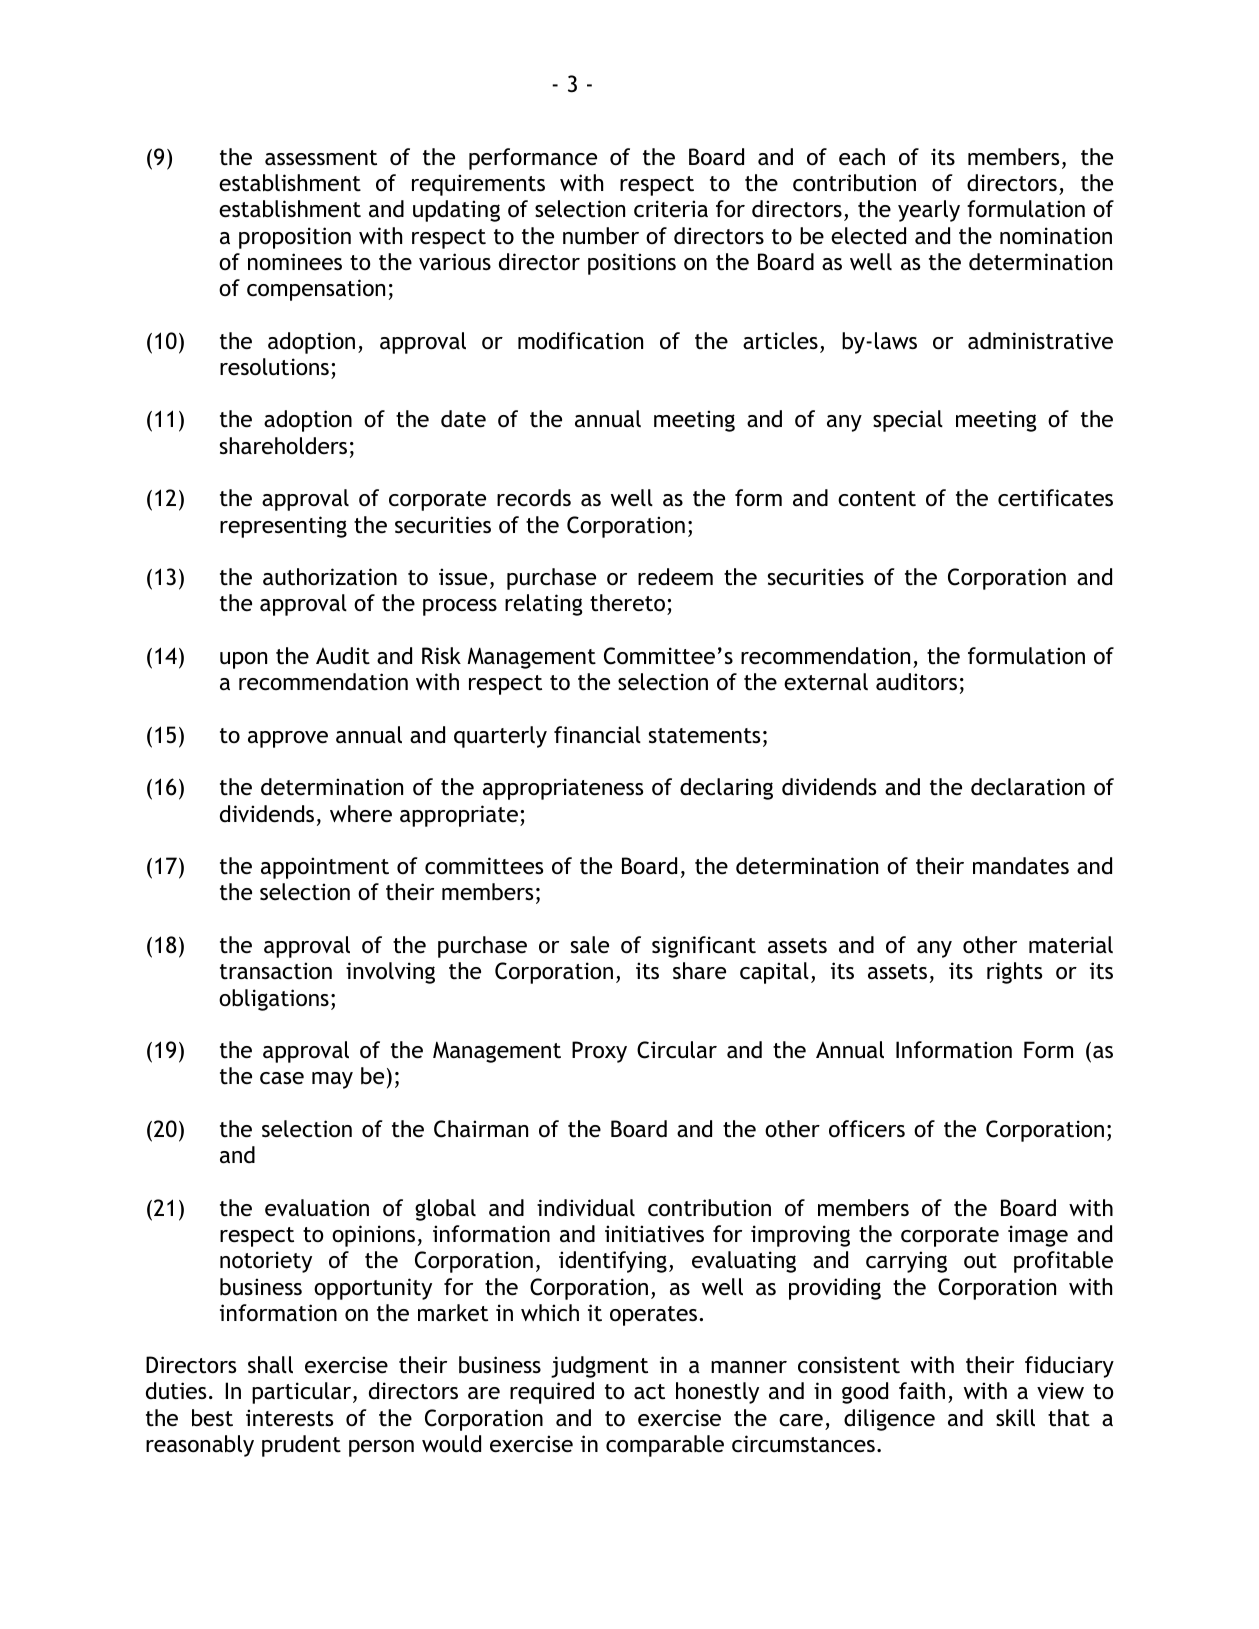  Describe the element at coordinates (282, 1078) in the document. I see `case` at that location.
